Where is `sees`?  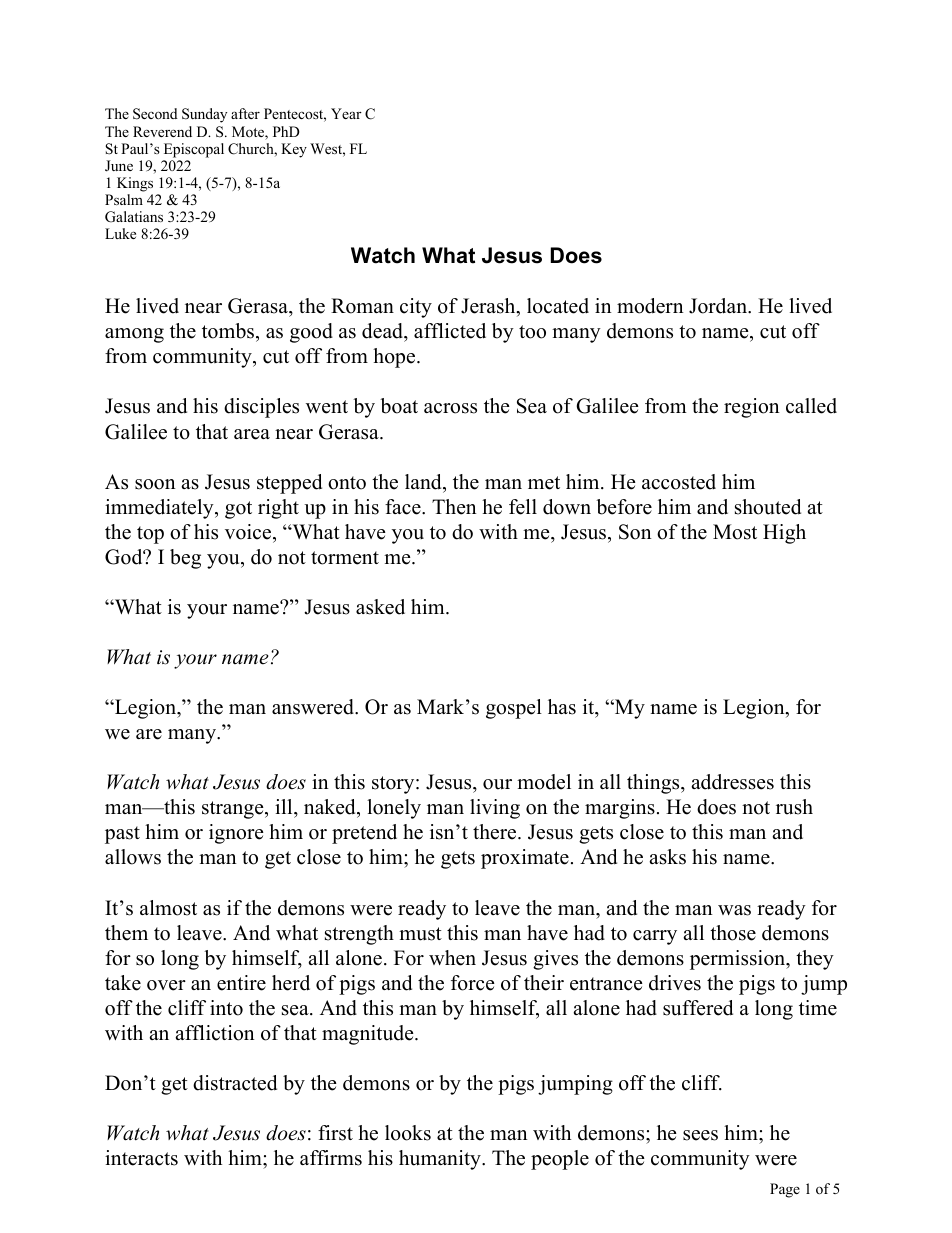 sees is located at coordinates (700, 1135).
